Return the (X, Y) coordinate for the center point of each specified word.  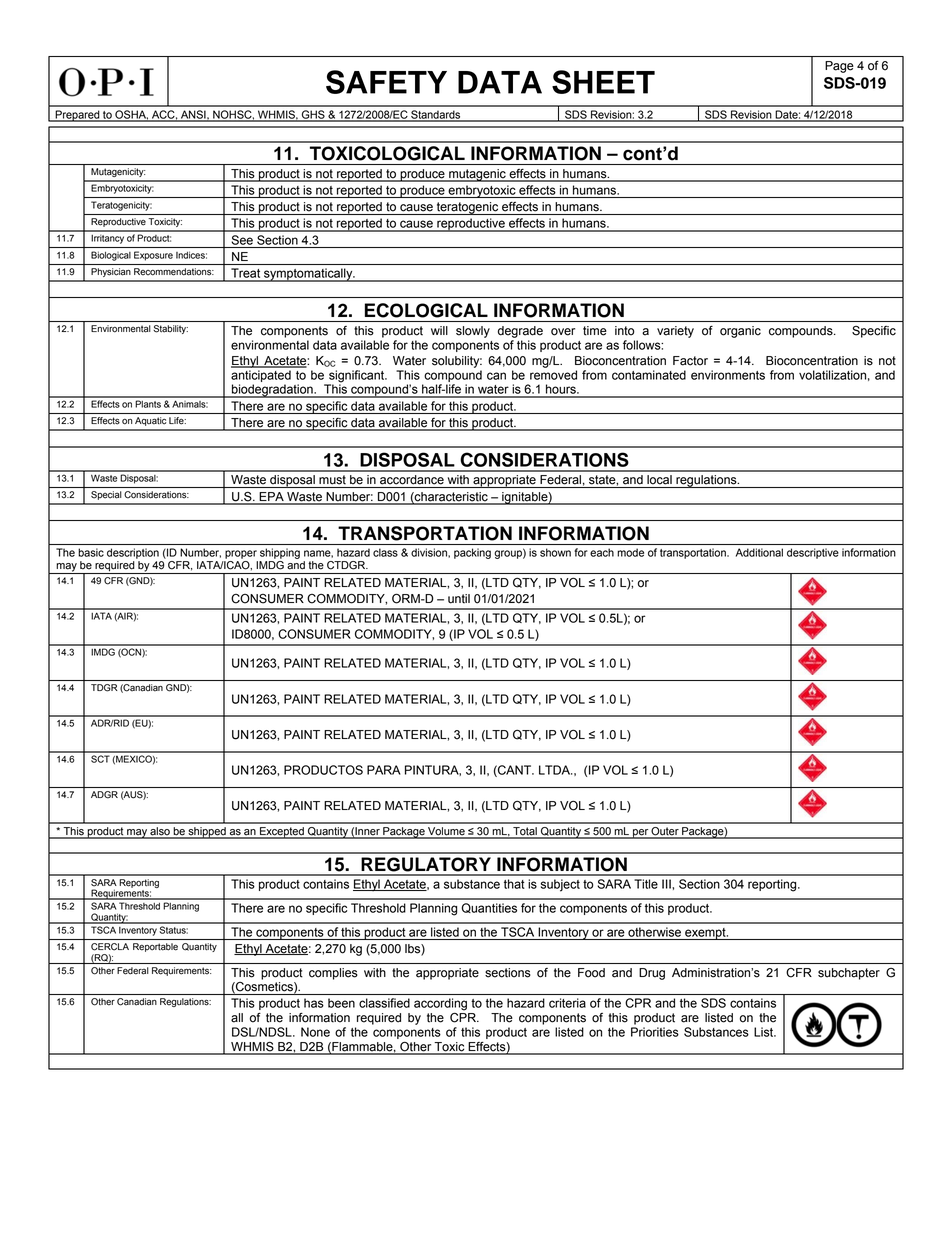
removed (553, 375)
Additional (759, 552)
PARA (384, 770)
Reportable (155, 947)
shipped (207, 833)
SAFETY (386, 82)
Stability (171, 329)
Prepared (78, 116)
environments (728, 375)
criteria (567, 1003)
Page (839, 67)
